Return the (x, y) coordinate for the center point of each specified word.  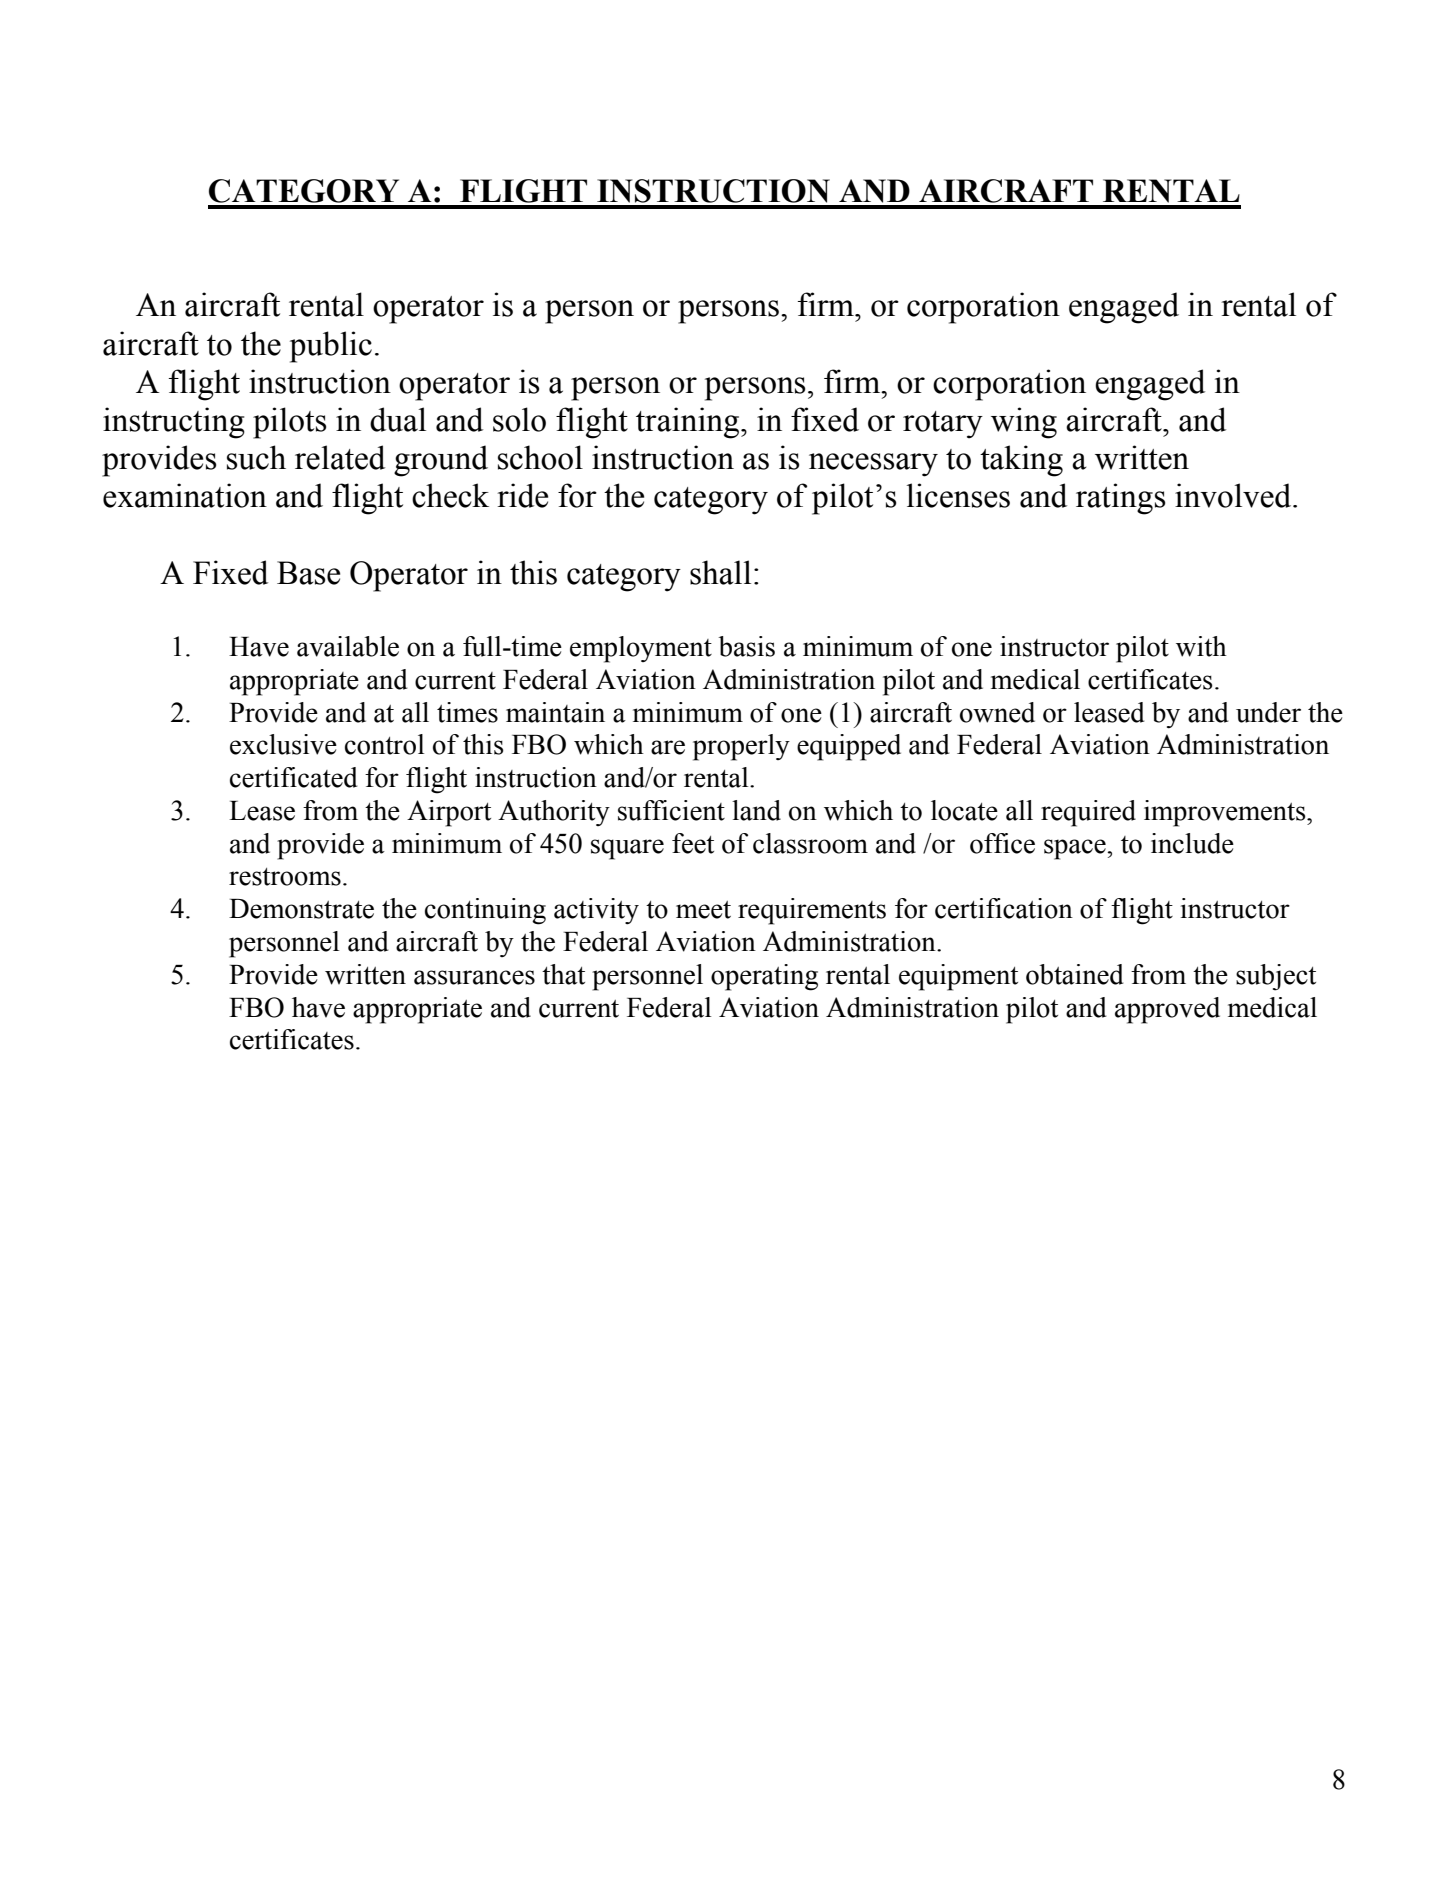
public (331, 347)
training (689, 423)
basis (746, 646)
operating (764, 977)
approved (1167, 1010)
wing (1024, 423)
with (1201, 646)
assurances (474, 977)
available (348, 646)
